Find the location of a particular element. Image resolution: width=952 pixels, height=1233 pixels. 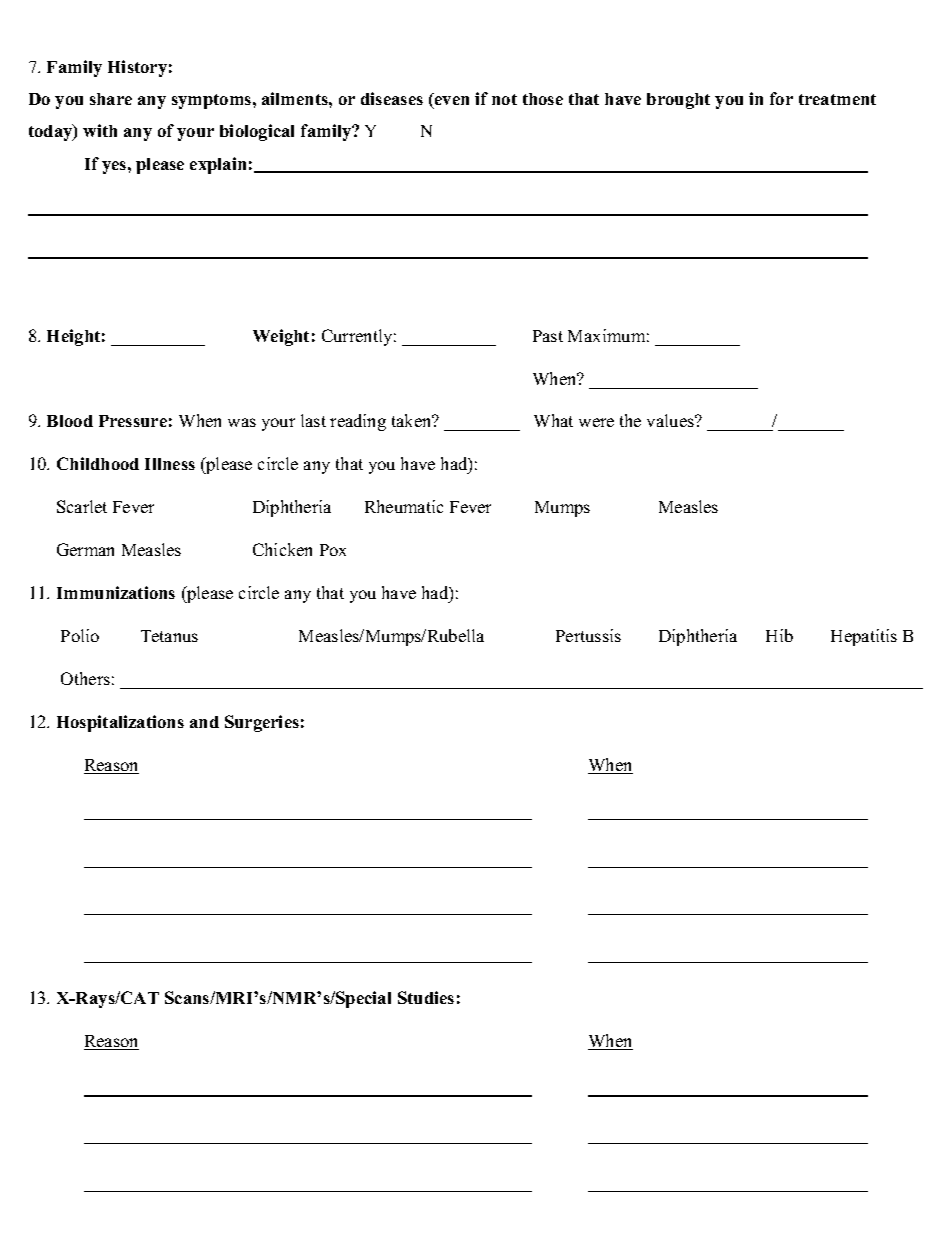

were is located at coordinates (596, 422).
